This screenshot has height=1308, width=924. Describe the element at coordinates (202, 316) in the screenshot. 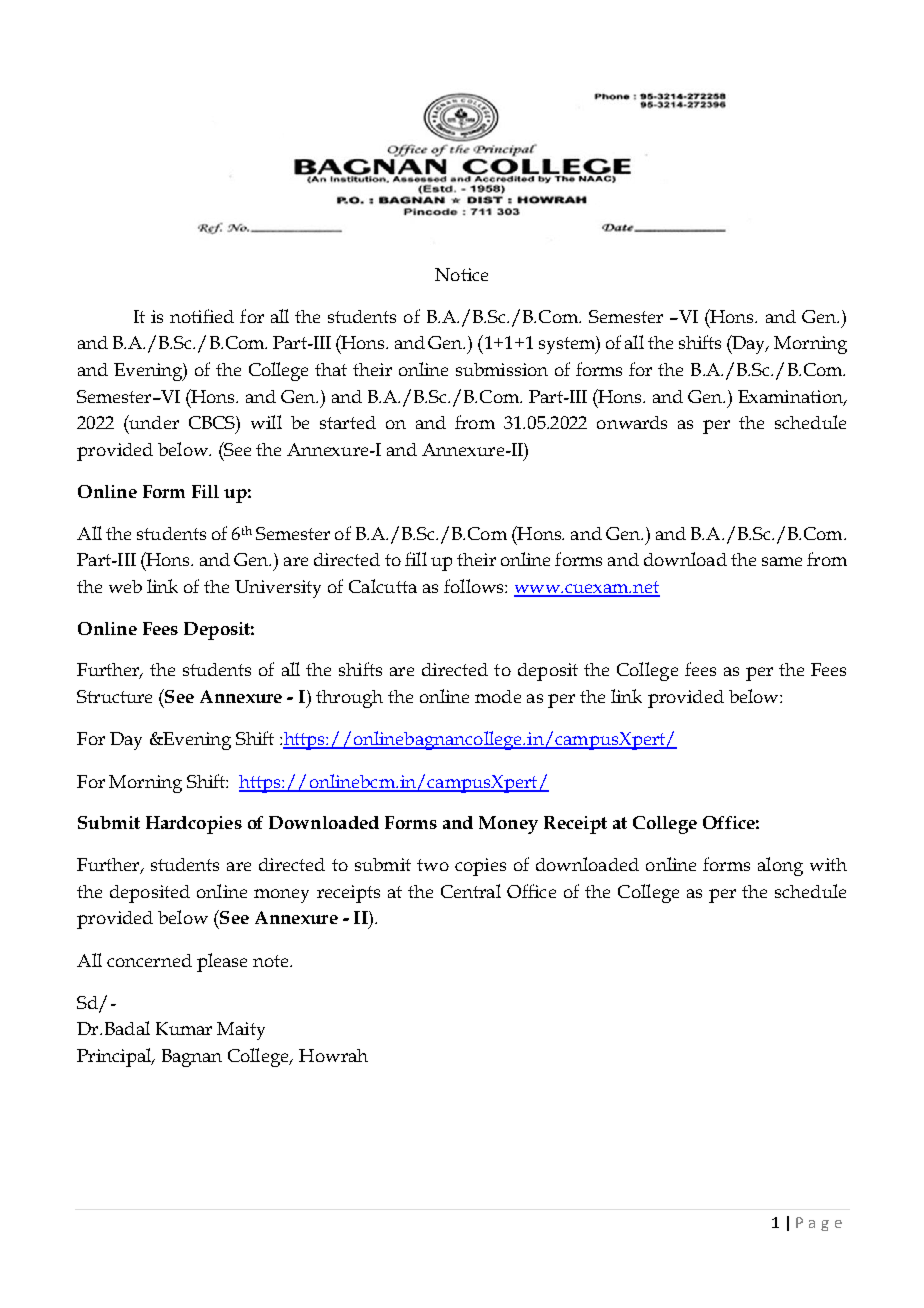

I see `notified` at that location.
